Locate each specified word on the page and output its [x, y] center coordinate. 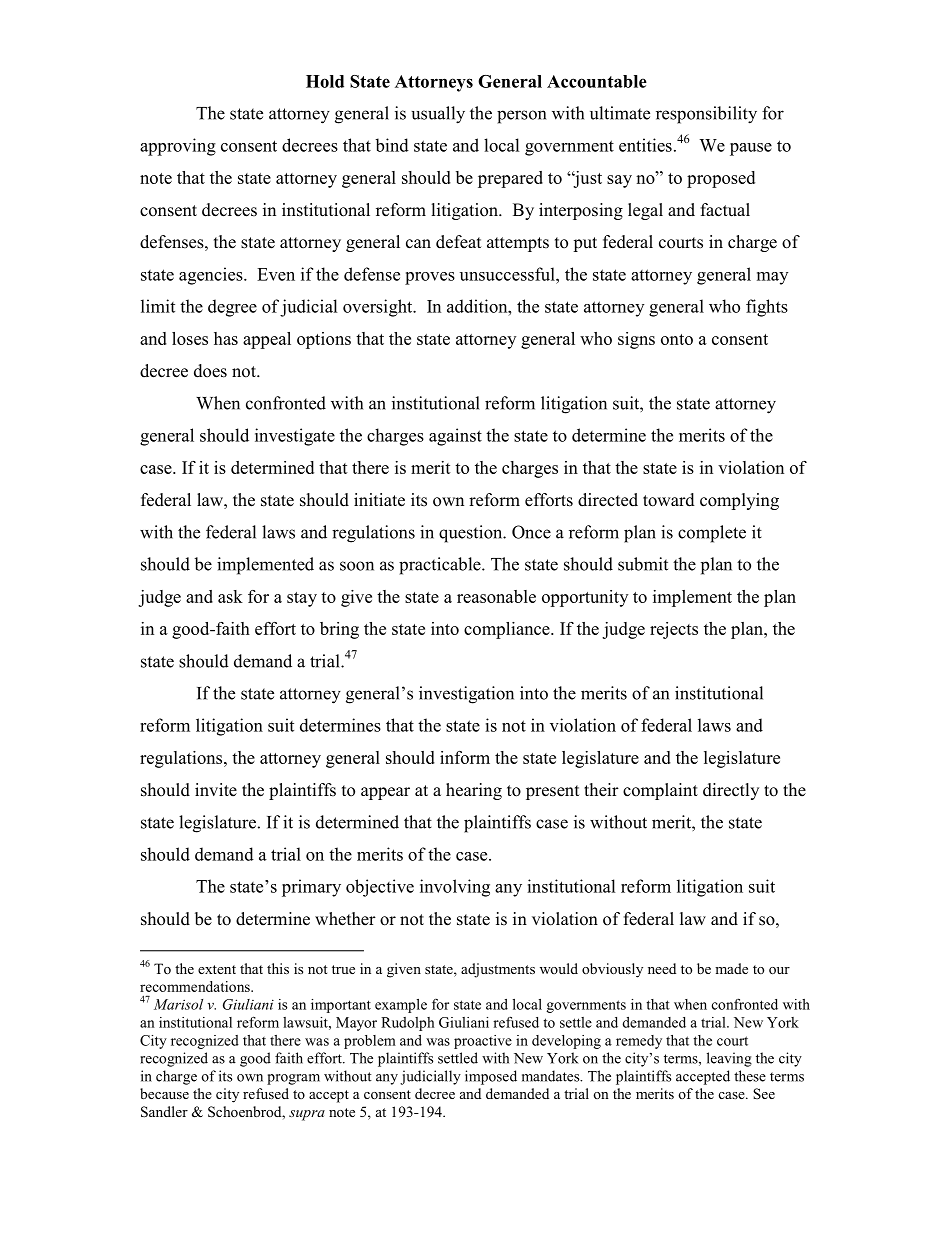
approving [178, 147]
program [293, 1079]
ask [230, 596]
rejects [674, 630]
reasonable [496, 596]
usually [438, 115]
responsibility [706, 115]
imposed [491, 1077]
